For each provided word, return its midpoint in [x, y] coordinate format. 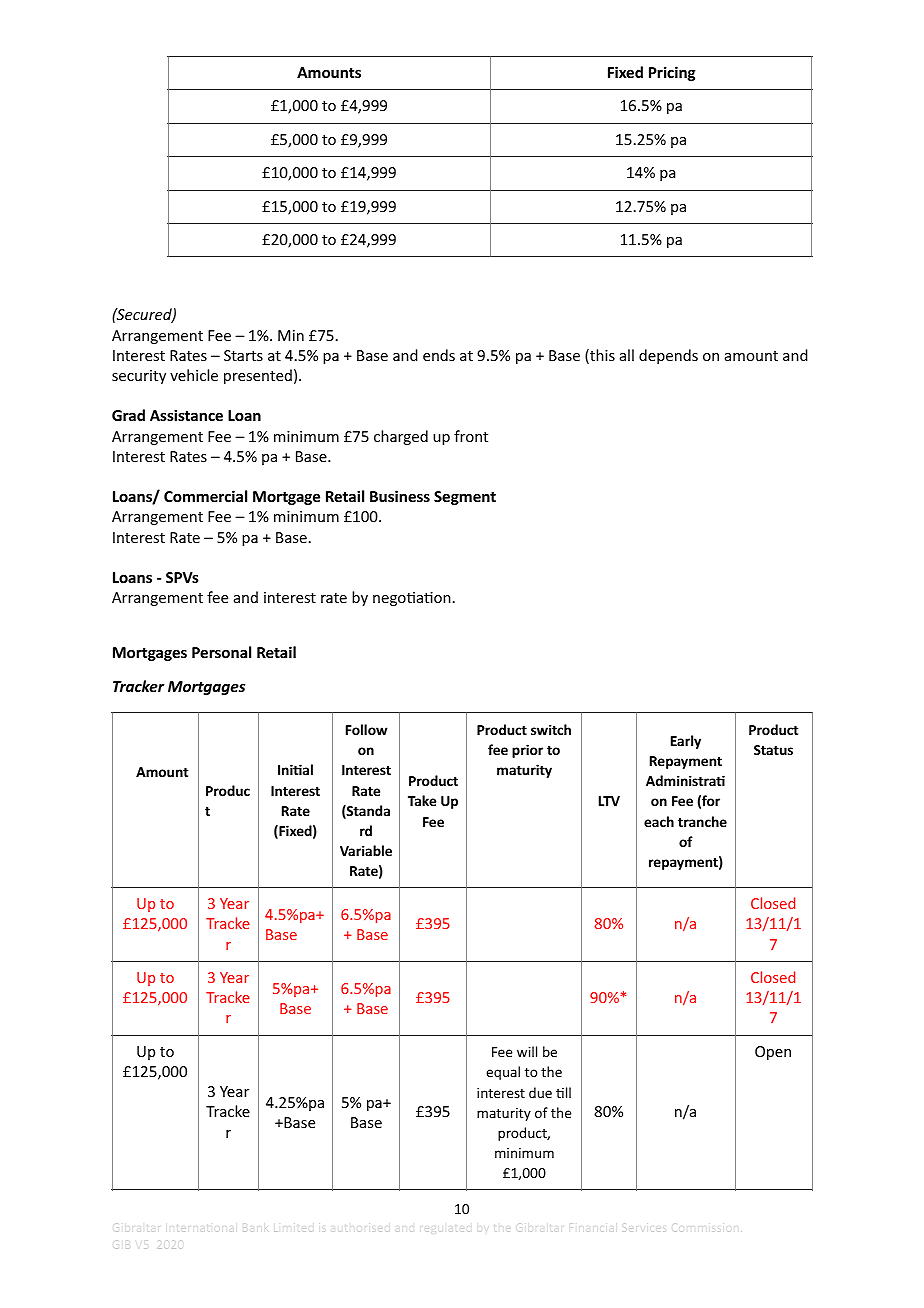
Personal [221, 652]
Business [400, 496]
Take [422, 800]
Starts [243, 355]
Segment [465, 498]
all [627, 355]
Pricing [672, 73]
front [471, 436]
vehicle [194, 375]
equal [503, 1073]
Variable [366, 850]
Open [773, 1053]
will [527, 1051]
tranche [702, 821]
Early [686, 742]
